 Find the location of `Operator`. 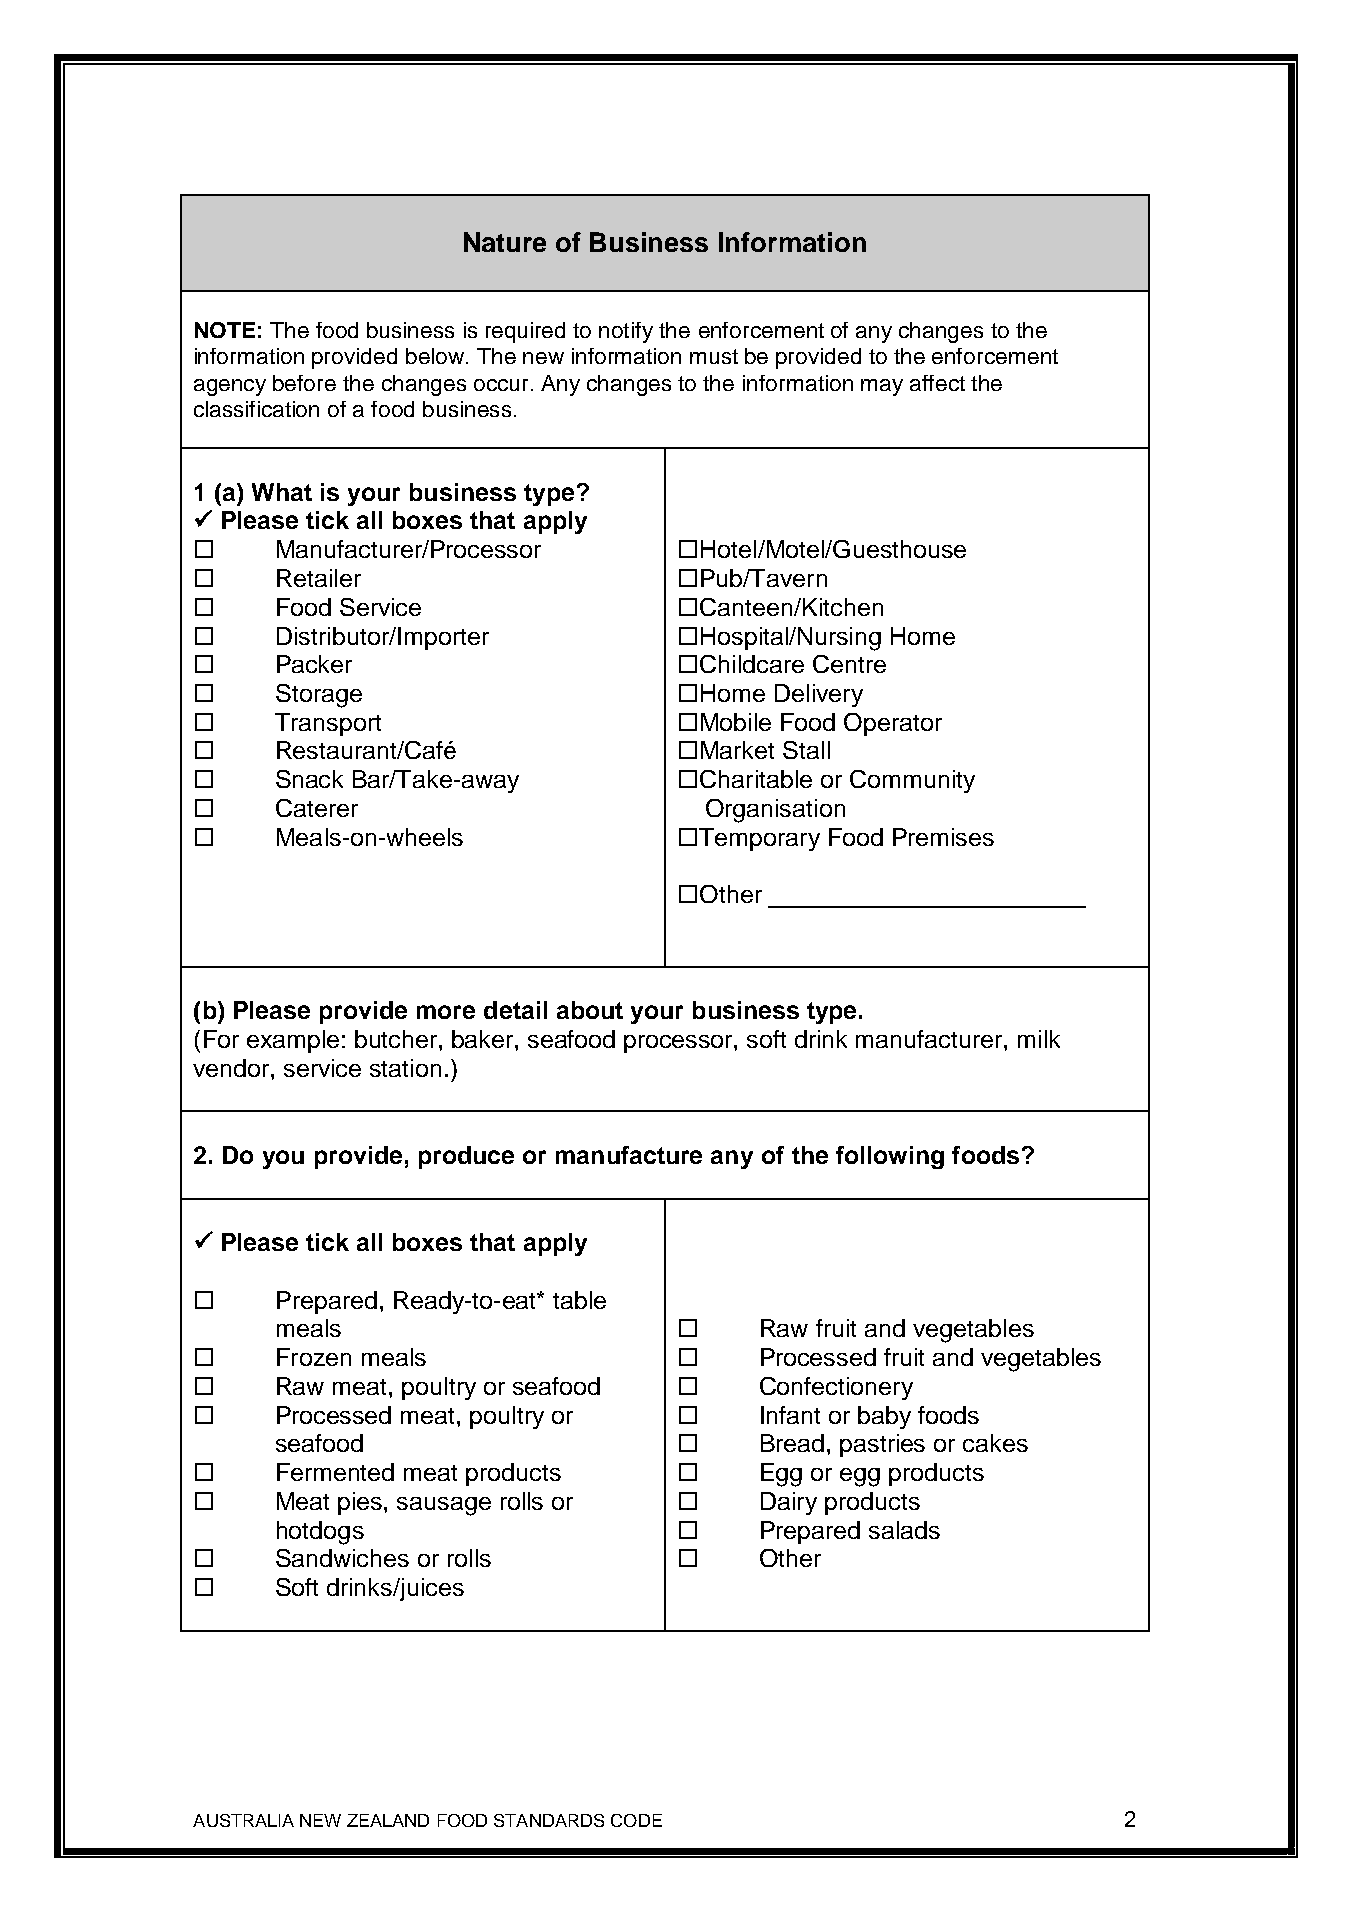

Operator is located at coordinates (893, 724).
